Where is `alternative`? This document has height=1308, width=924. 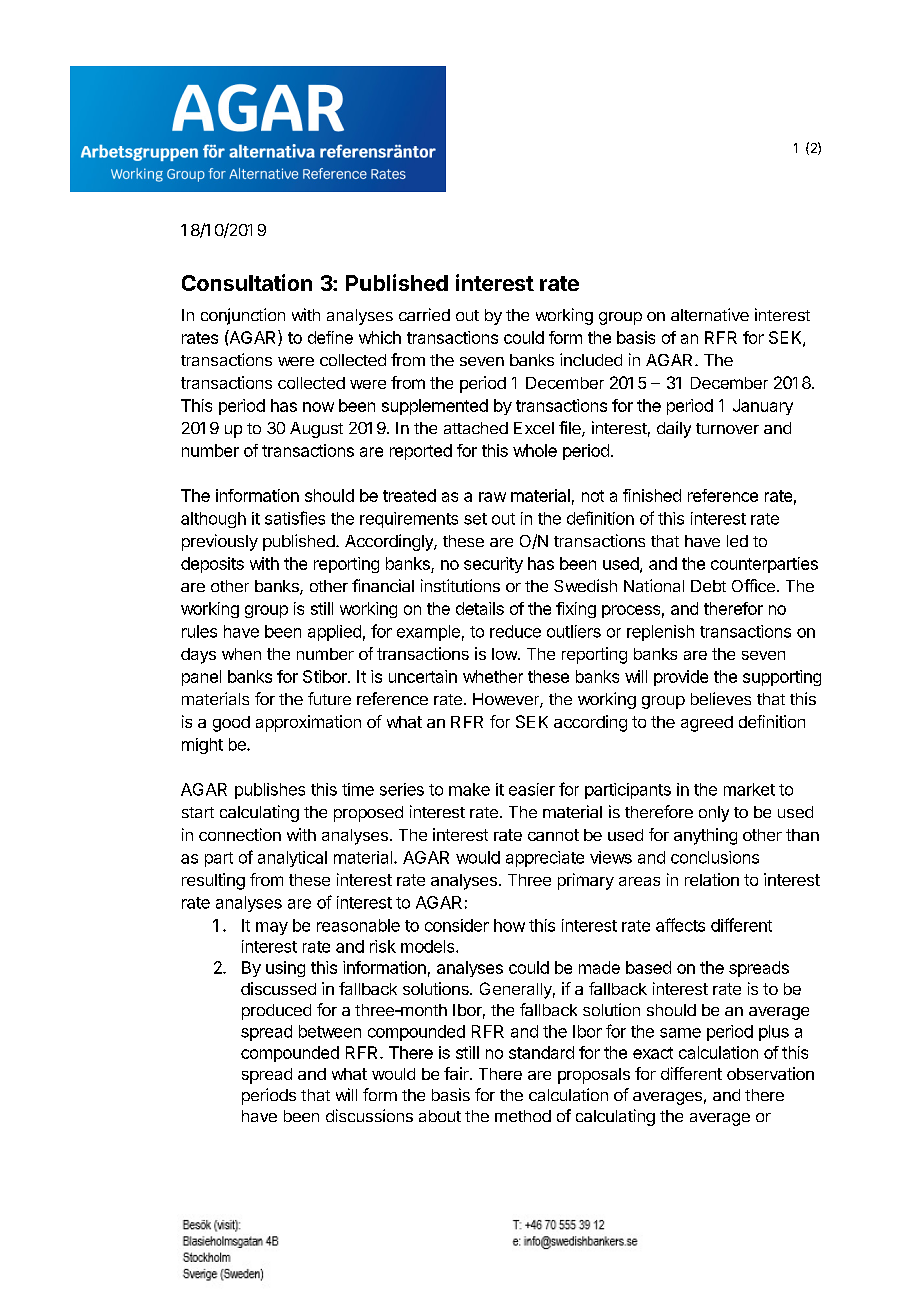
alternative is located at coordinates (710, 314).
